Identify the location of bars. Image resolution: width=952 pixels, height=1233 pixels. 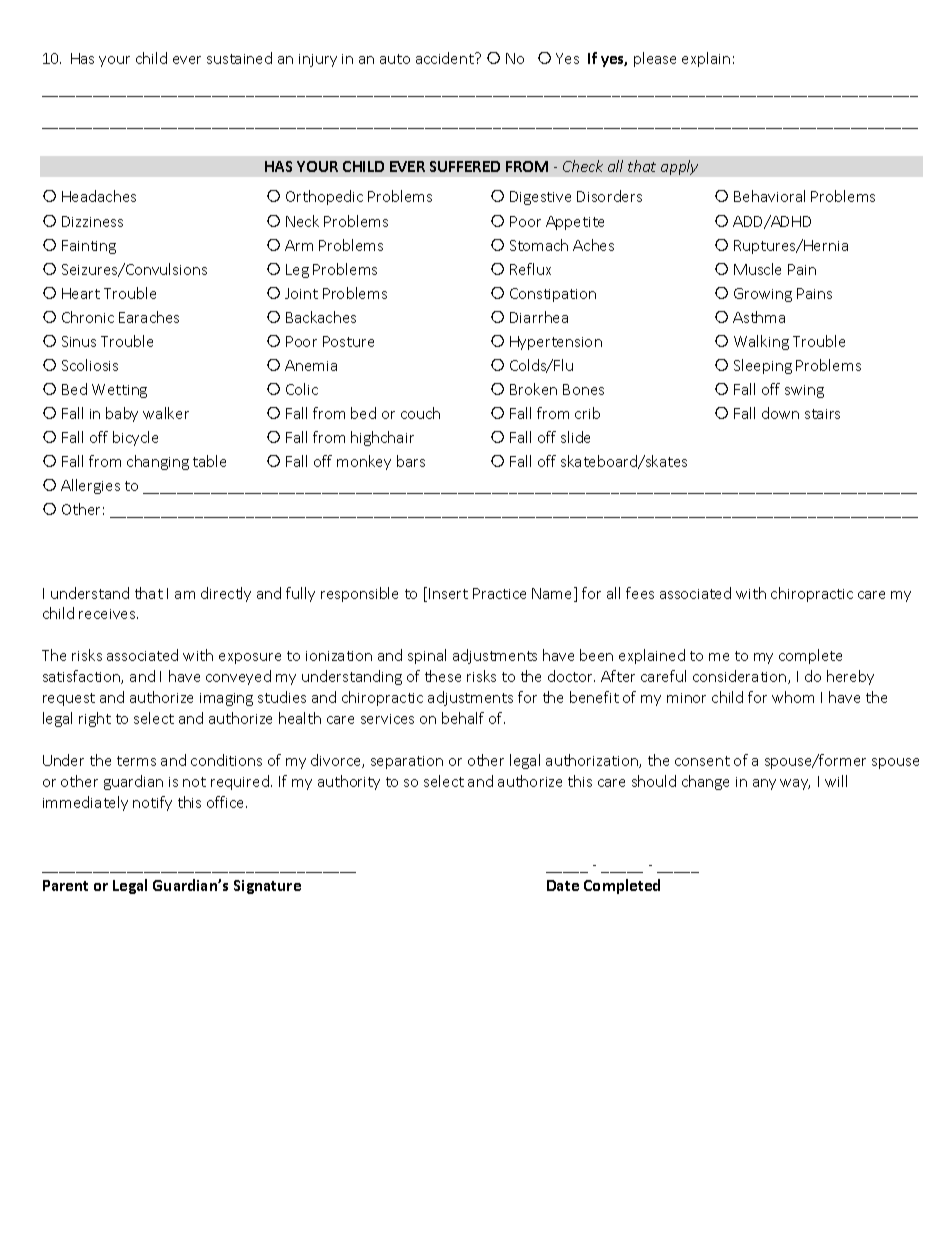
(411, 461).
